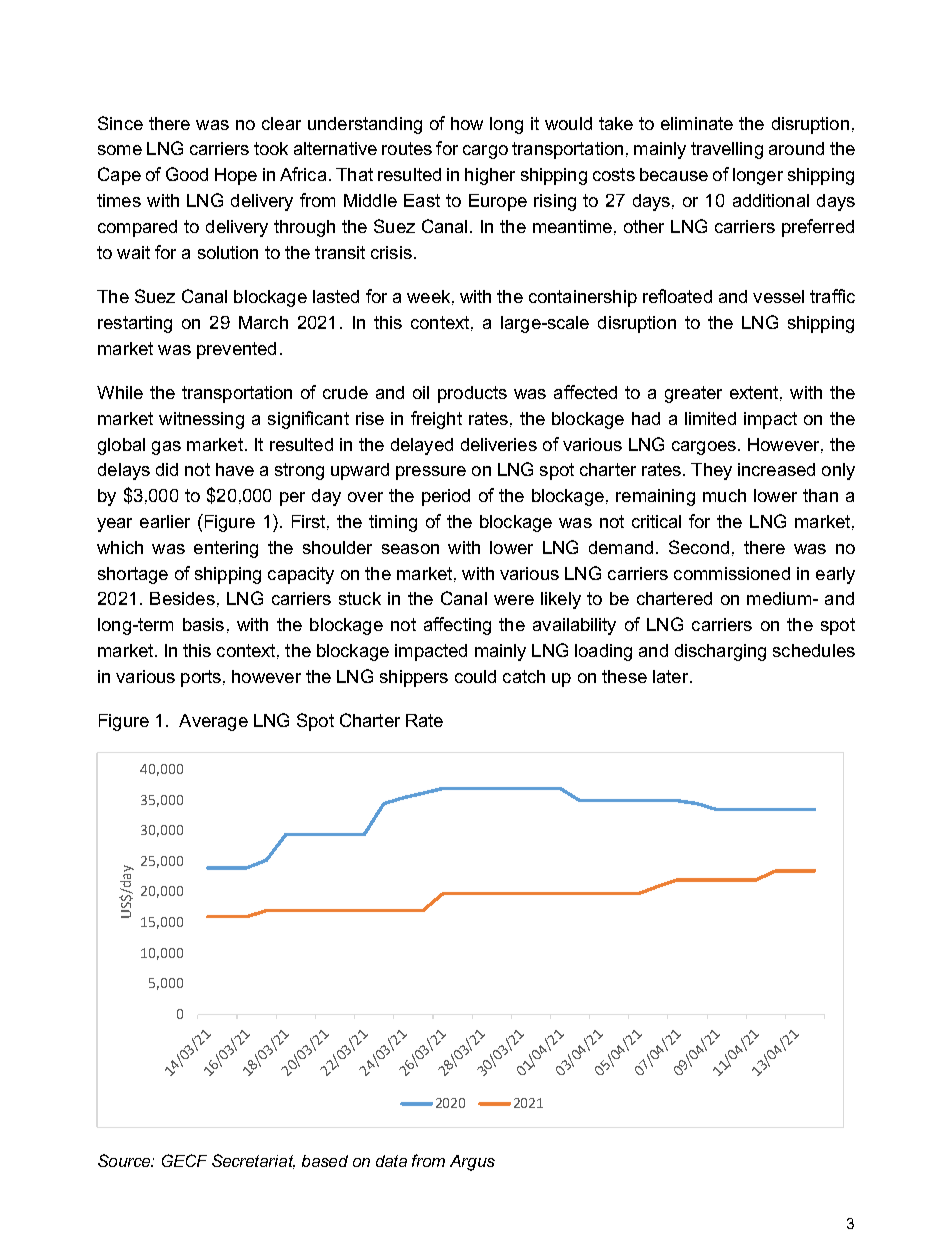 Image resolution: width=952 pixels, height=1233 pixels. What do you see at coordinates (720, 652) in the screenshot?
I see `discharging` at bounding box center [720, 652].
